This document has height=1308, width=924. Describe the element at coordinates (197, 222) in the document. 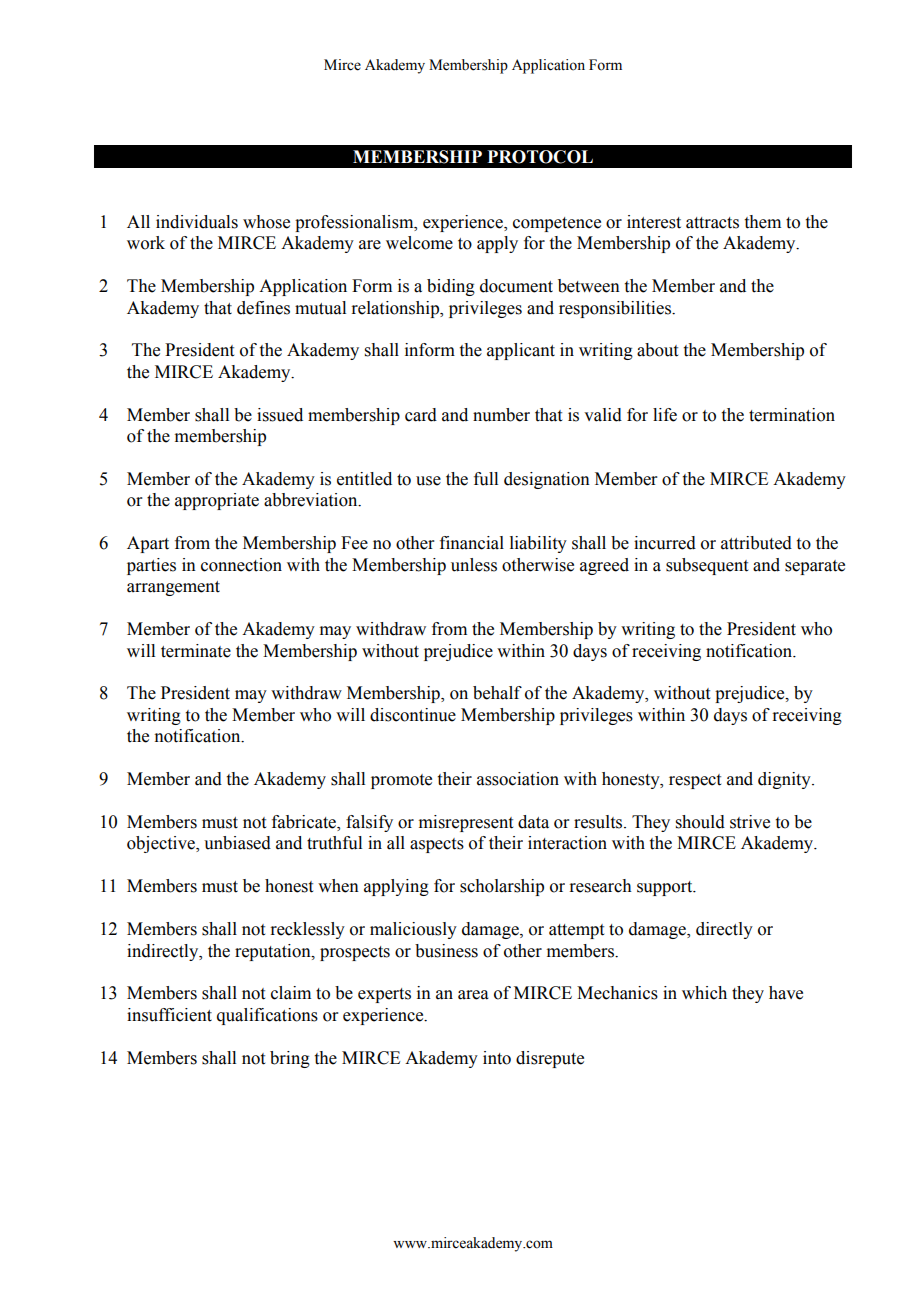

I see `individuals` at that location.
